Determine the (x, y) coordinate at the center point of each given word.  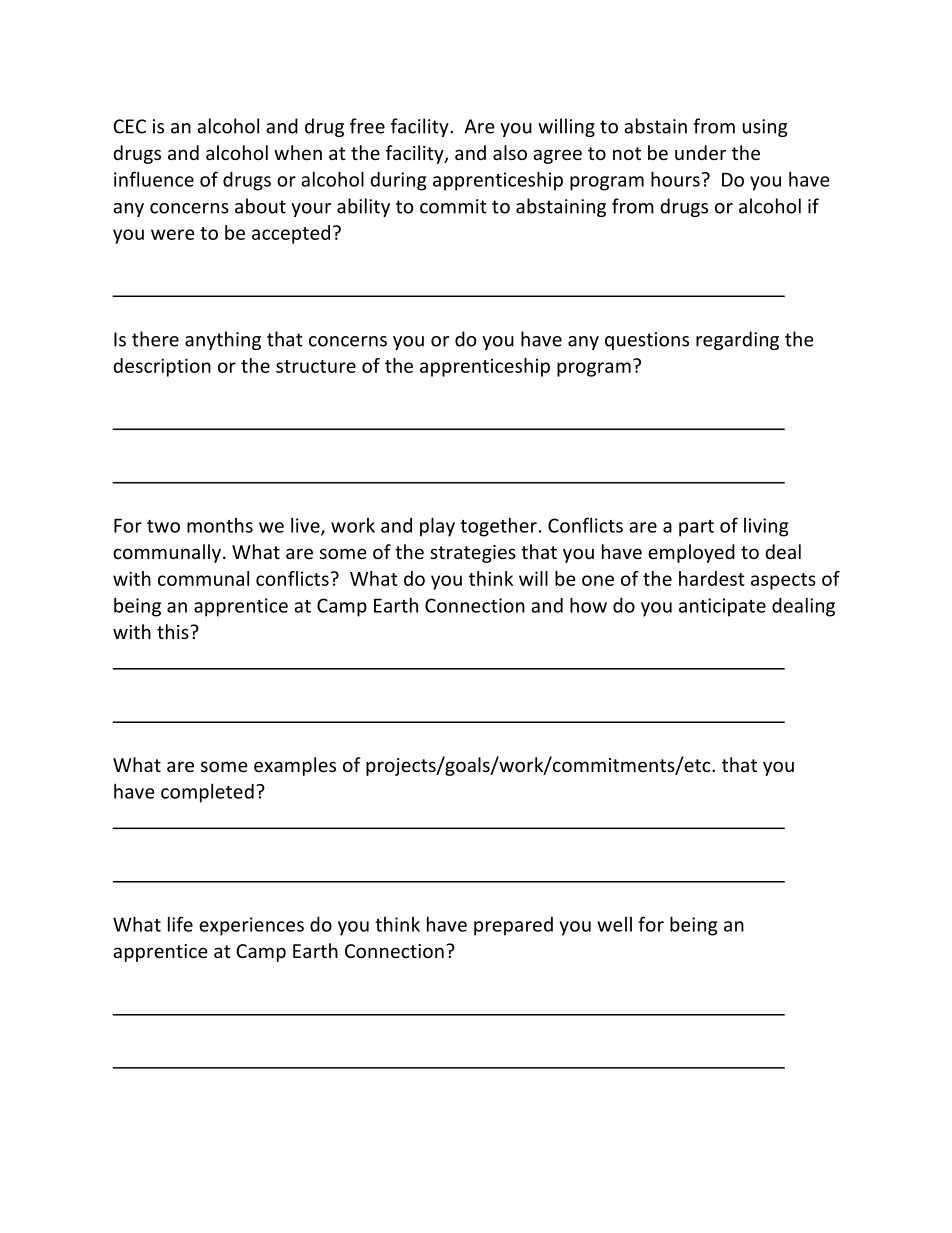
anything (223, 340)
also (510, 152)
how (588, 605)
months (220, 525)
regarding (737, 340)
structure (316, 366)
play (437, 527)
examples (295, 766)
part (696, 528)
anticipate (722, 607)
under (700, 152)
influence (154, 179)
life (180, 924)
